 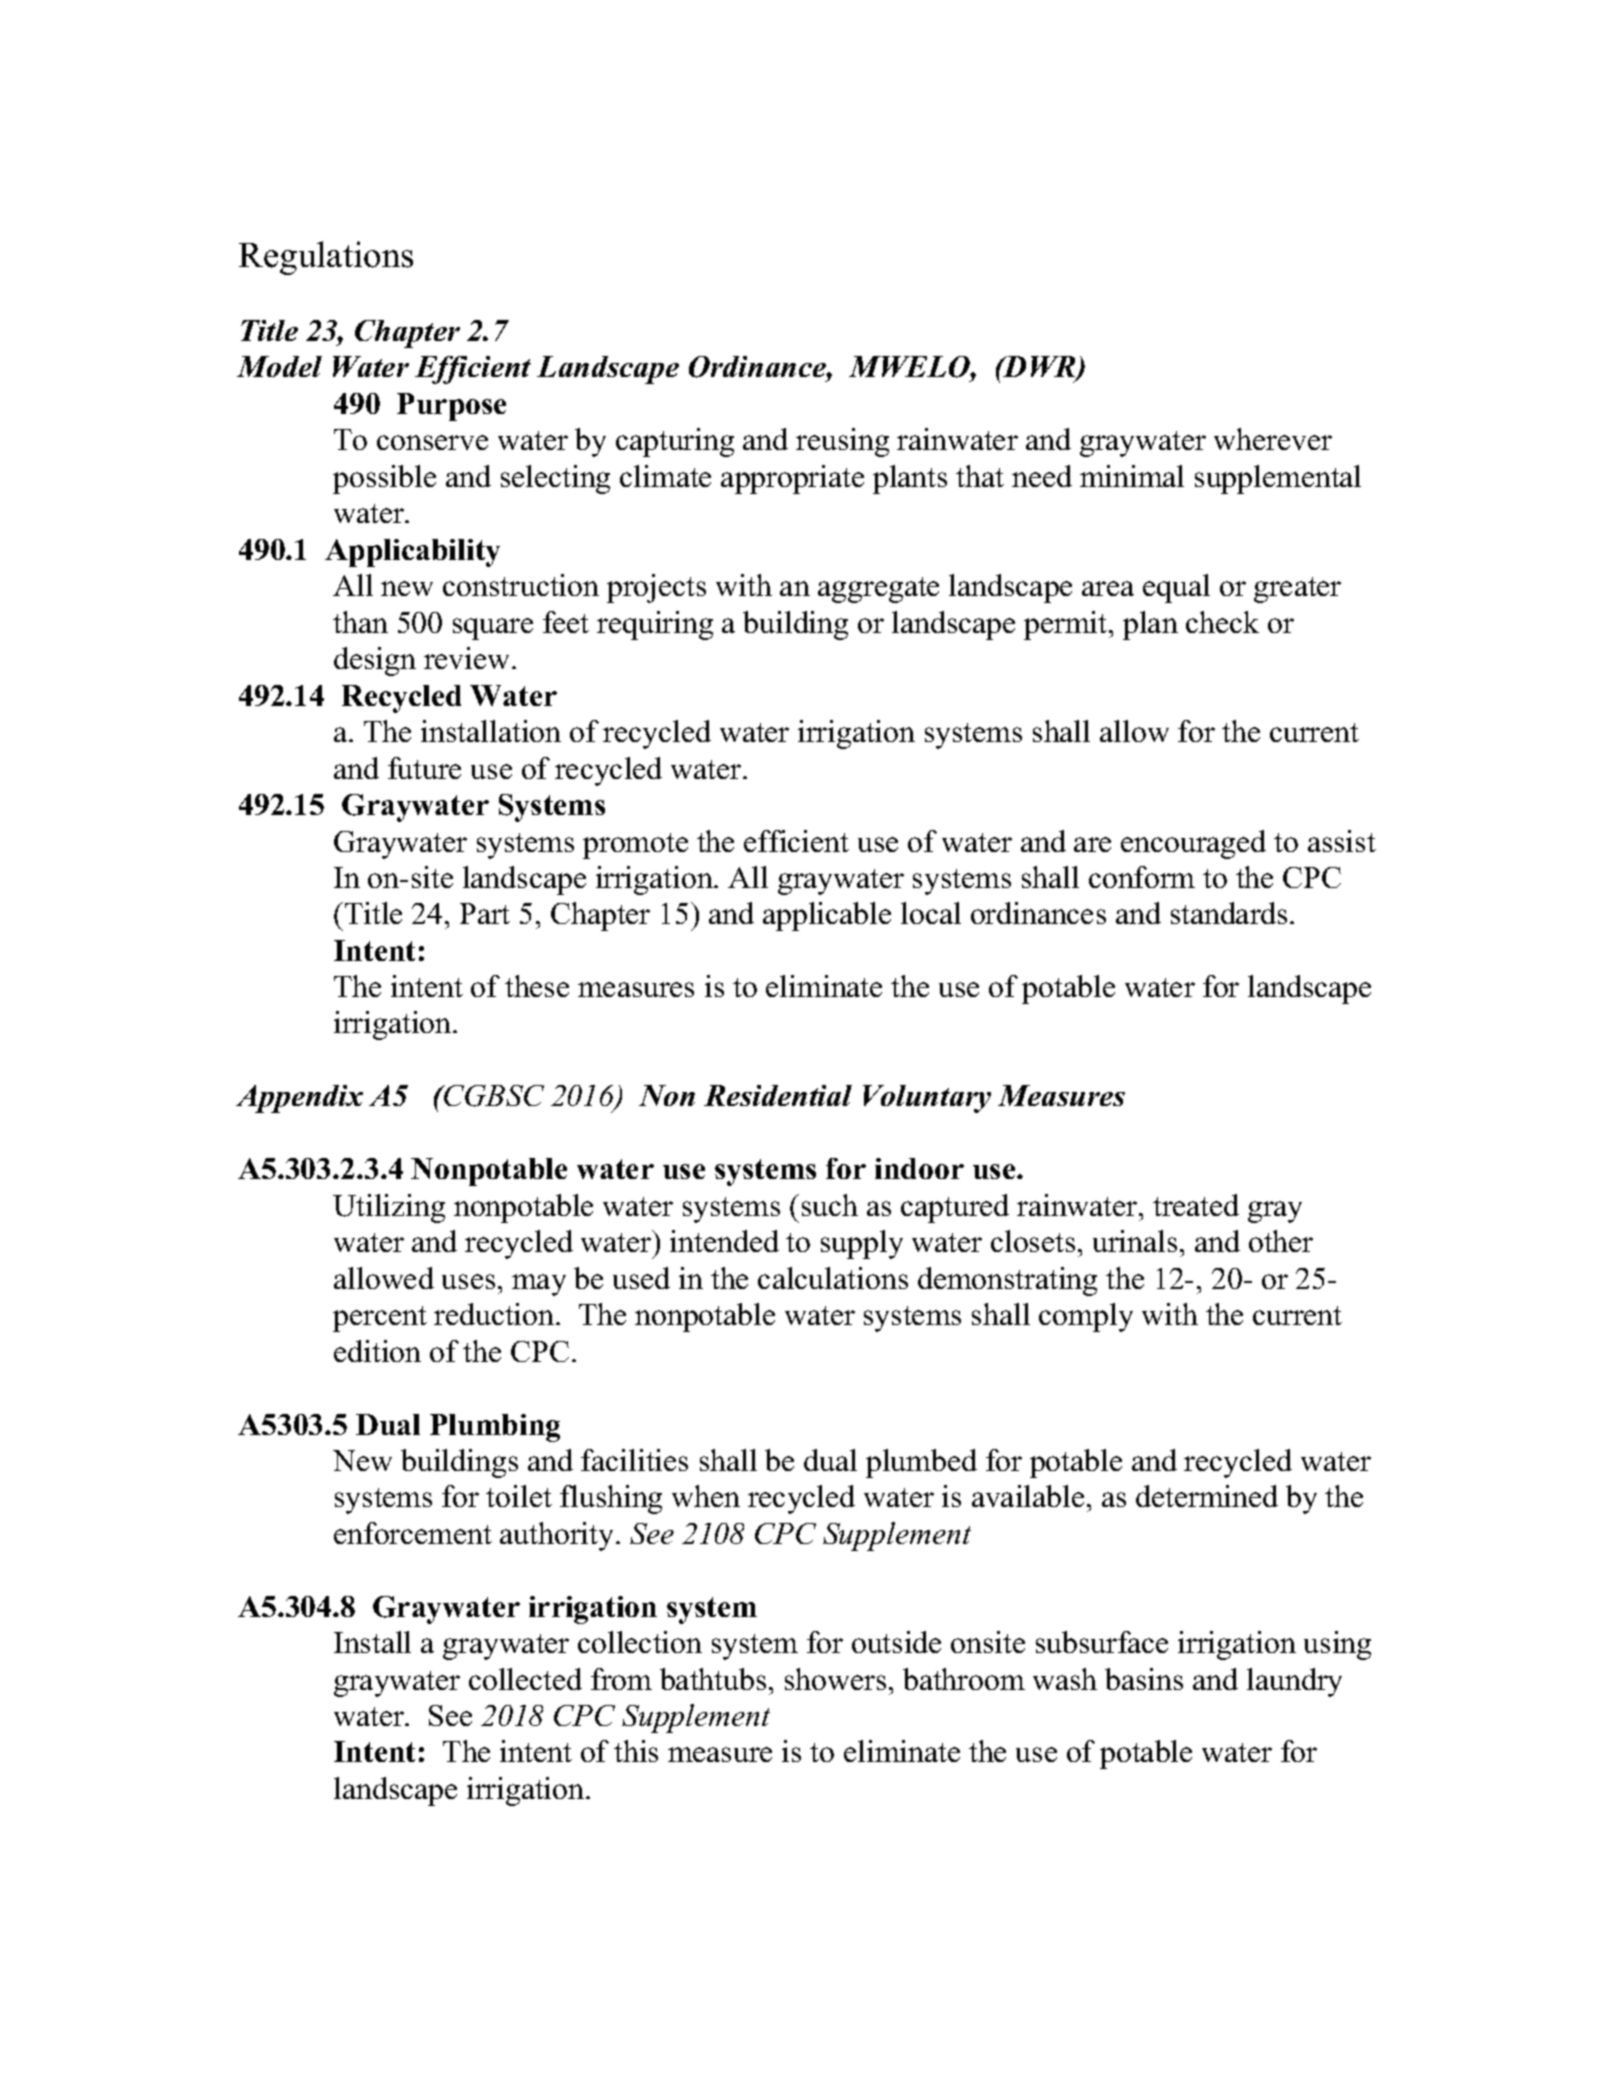 I want to click on these, so click(x=537, y=986).
